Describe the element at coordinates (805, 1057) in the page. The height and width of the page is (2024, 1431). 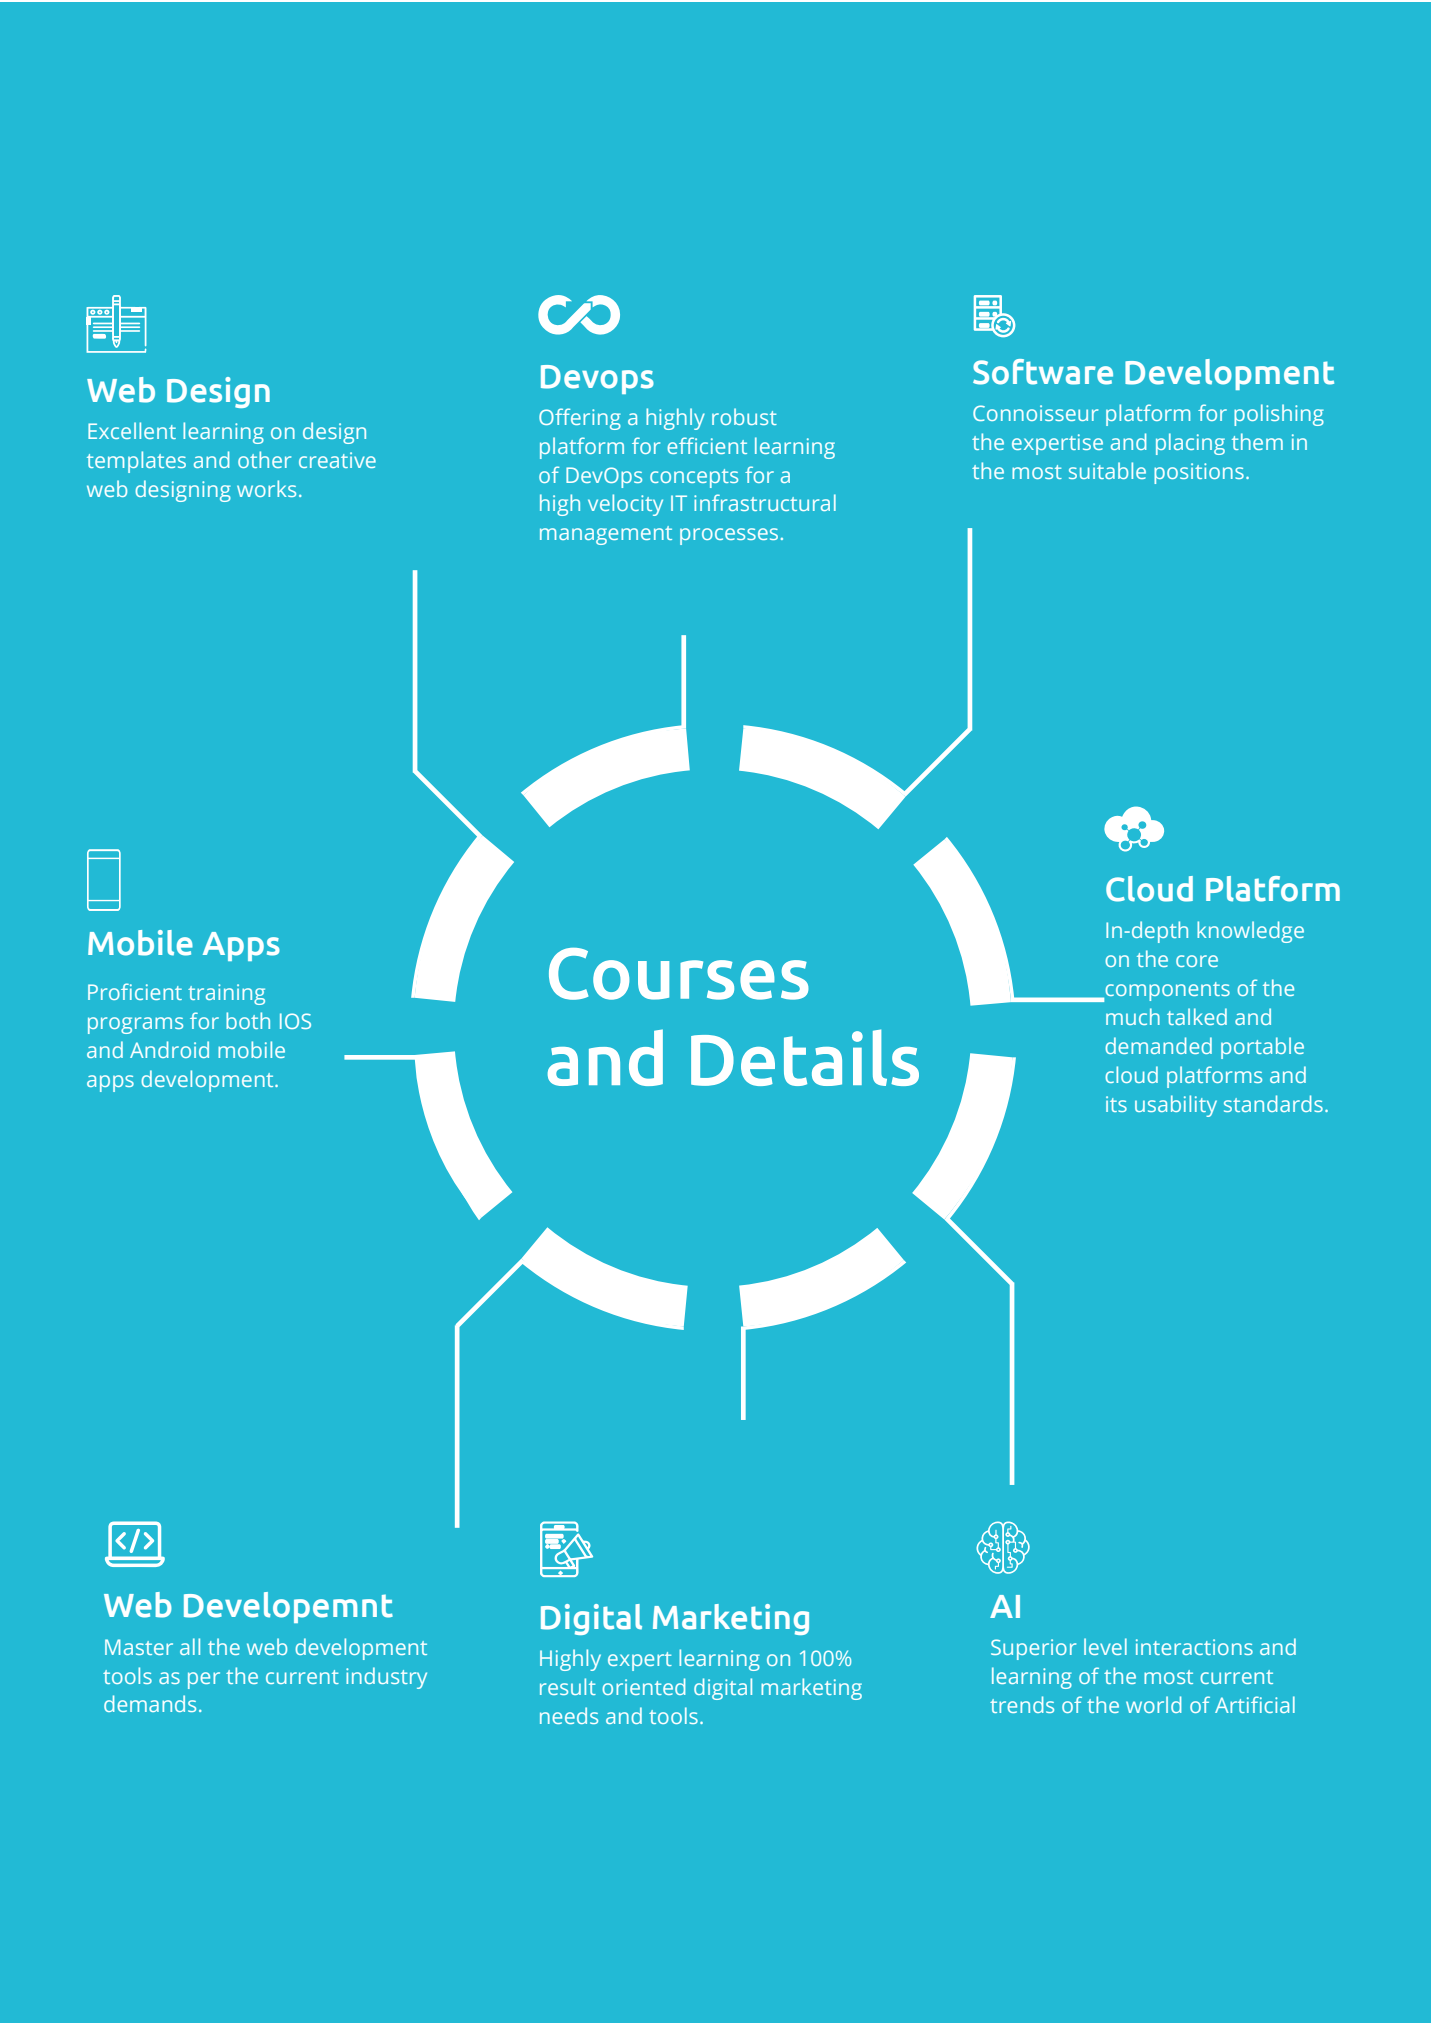
I see `Details` at that location.
